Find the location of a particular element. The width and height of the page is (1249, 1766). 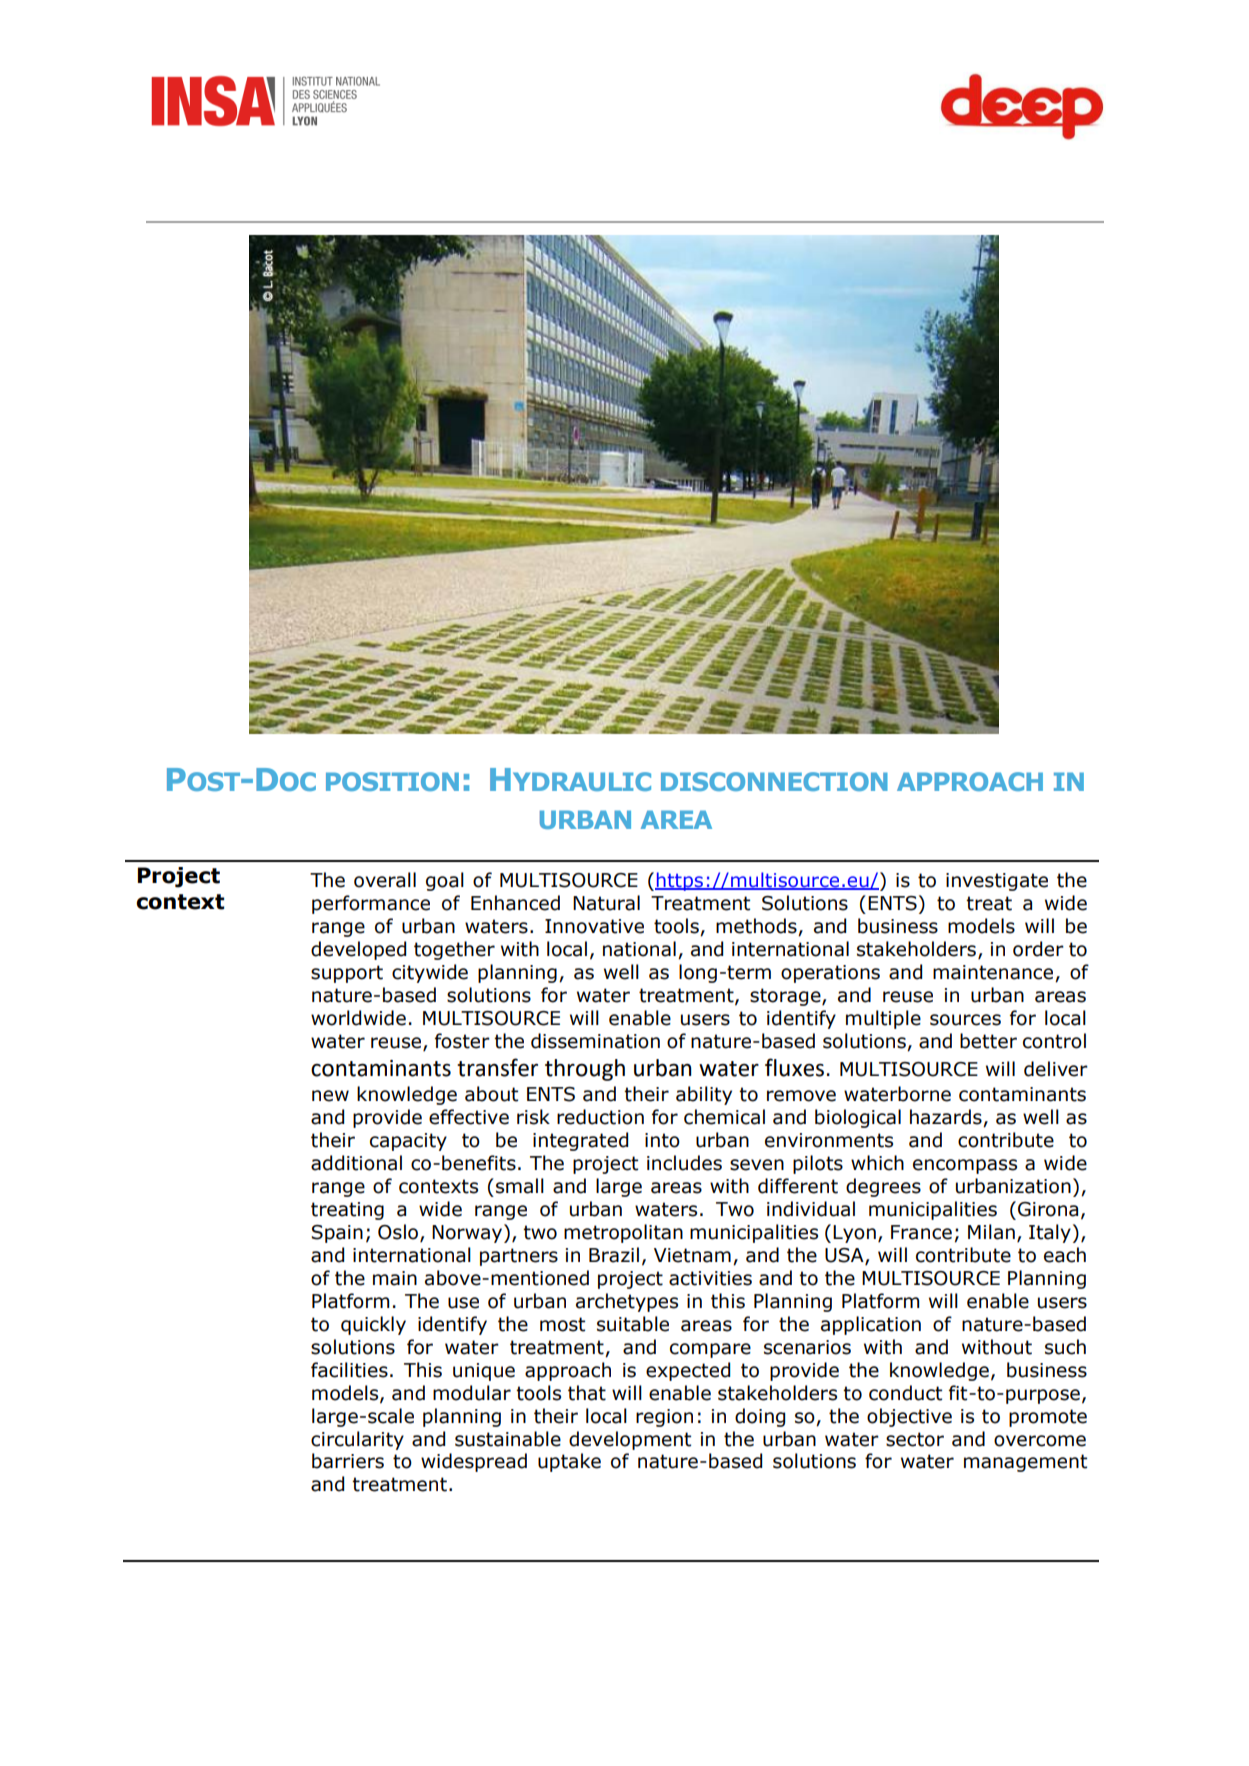

overall is located at coordinates (385, 880).
